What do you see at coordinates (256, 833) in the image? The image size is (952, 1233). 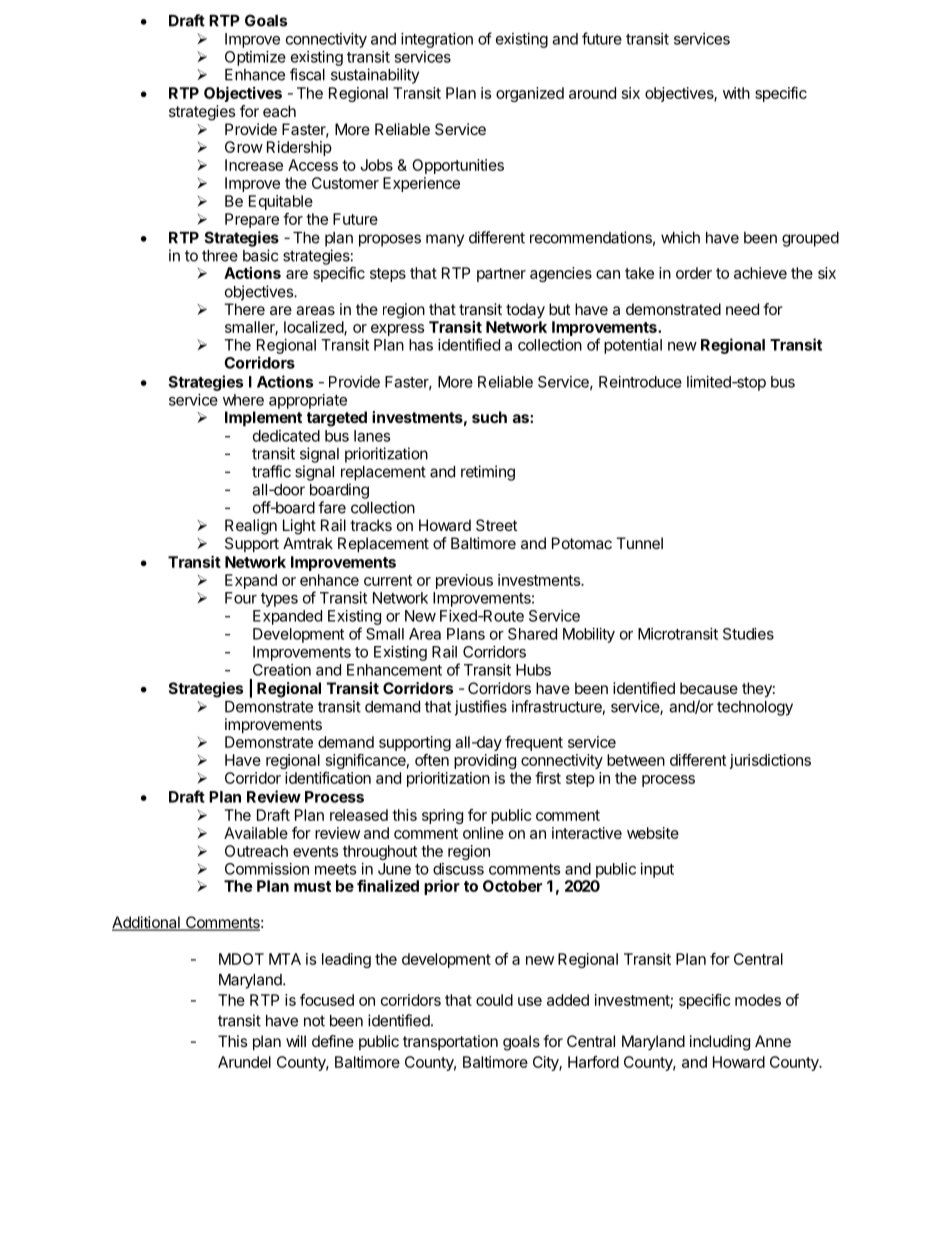 I see `Available` at bounding box center [256, 833].
